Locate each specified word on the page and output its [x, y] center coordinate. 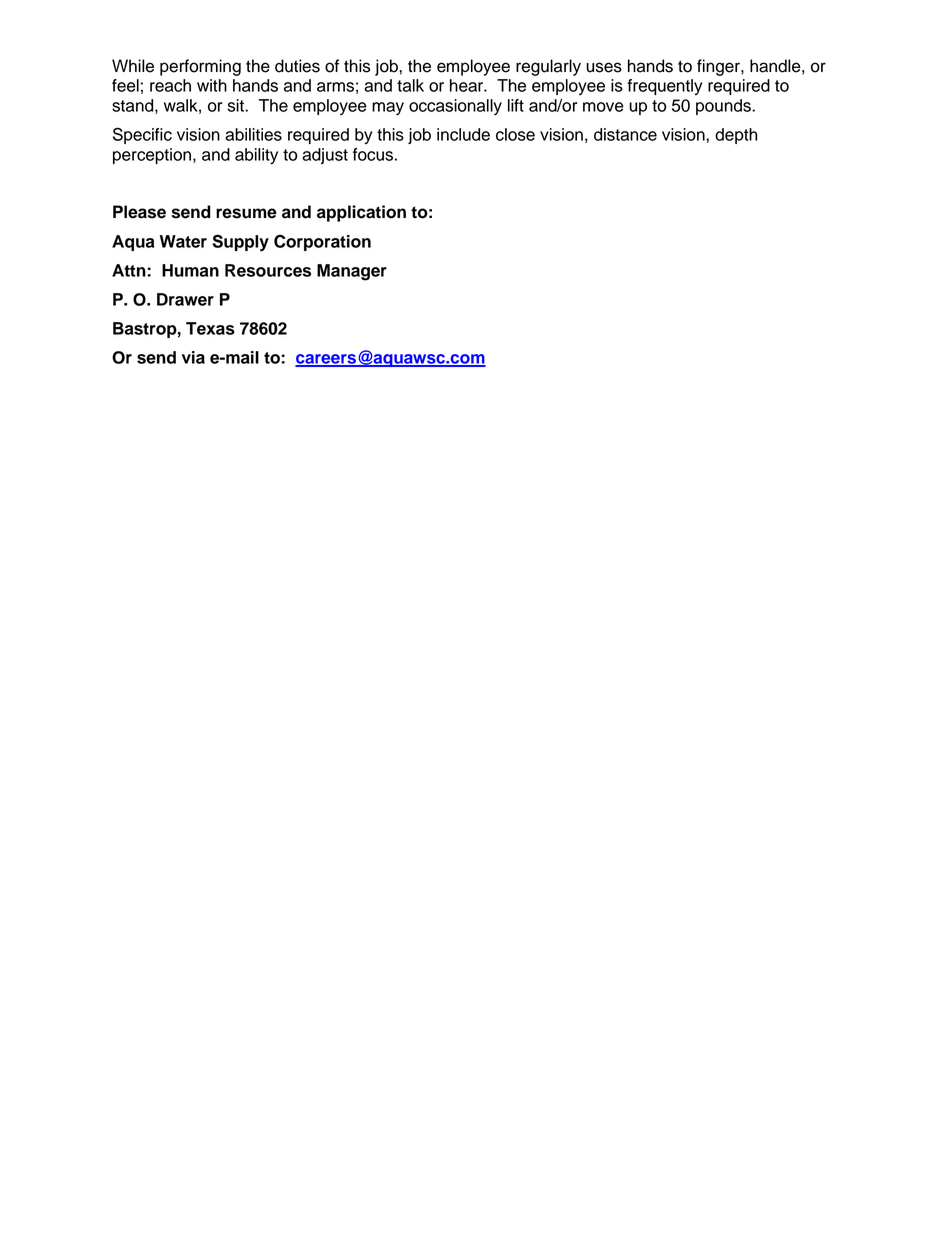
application [361, 213]
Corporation [322, 243]
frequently [664, 87]
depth [736, 136]
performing [200, 67]
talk [410, 85]
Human [190, 270]
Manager [352, 272]
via [193, 357]
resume [246, 213]
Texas [210, 328]
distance [625, 134]
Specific [142, 135]
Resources [268, 270]
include [463, 134]
